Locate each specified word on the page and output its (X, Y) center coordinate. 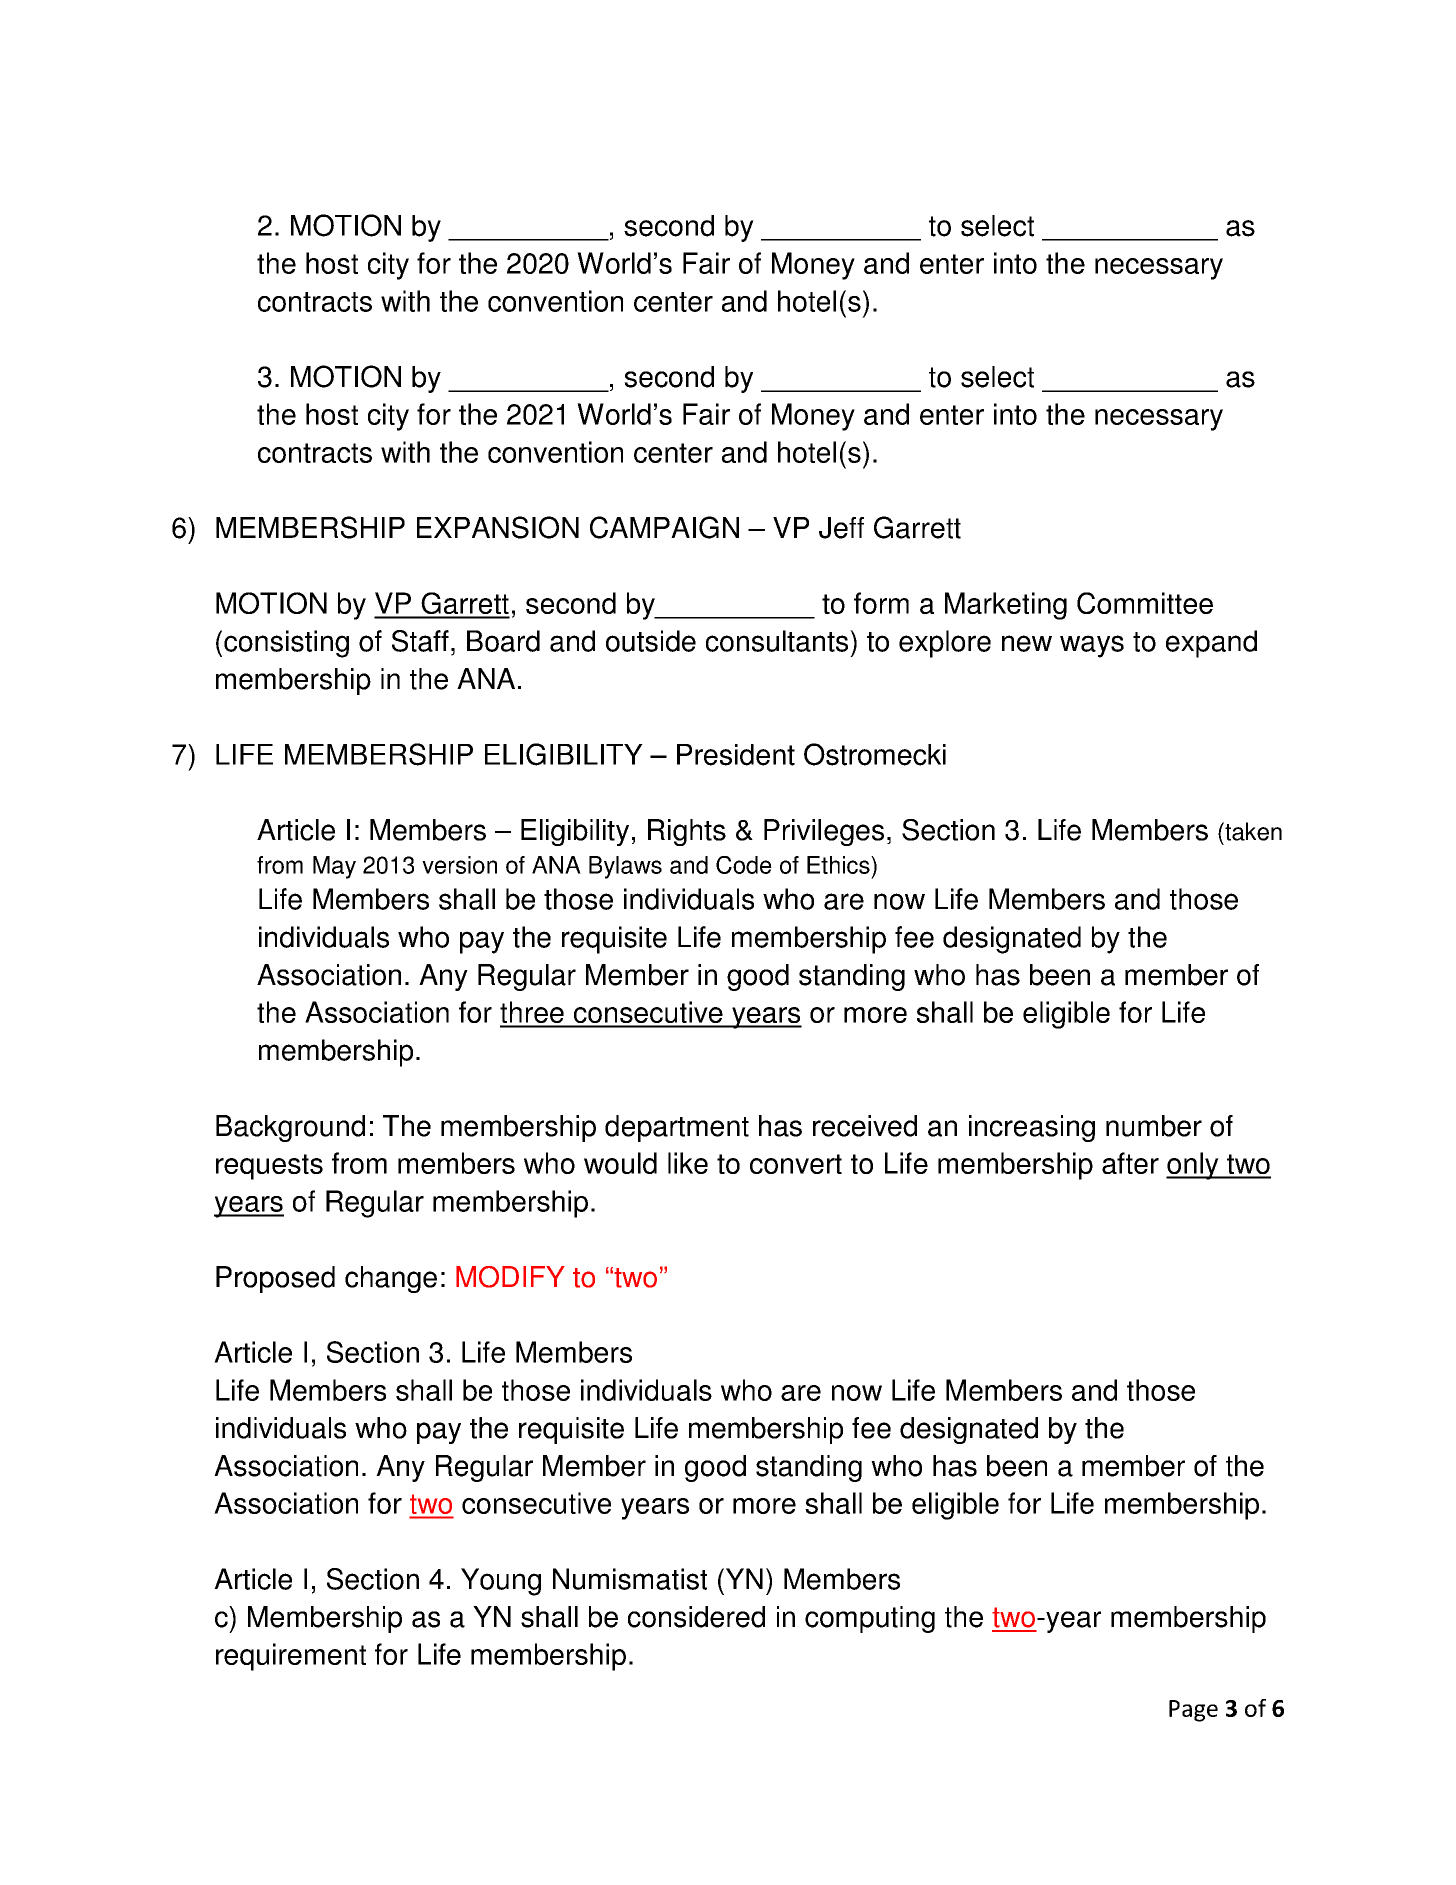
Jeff (841, 528)
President (736, 755)
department (677, 1128)
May (334, 867)
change (391, 1279)
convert (796, 1164)
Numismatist (630, 1579)
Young (501, 1582)
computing (870, 1619)
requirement (291, 1657)
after (1130, 1163)
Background (290, 1128)
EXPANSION (498, 527)
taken (1252, 831)
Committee (1145, 603)
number (1154, 1126)
